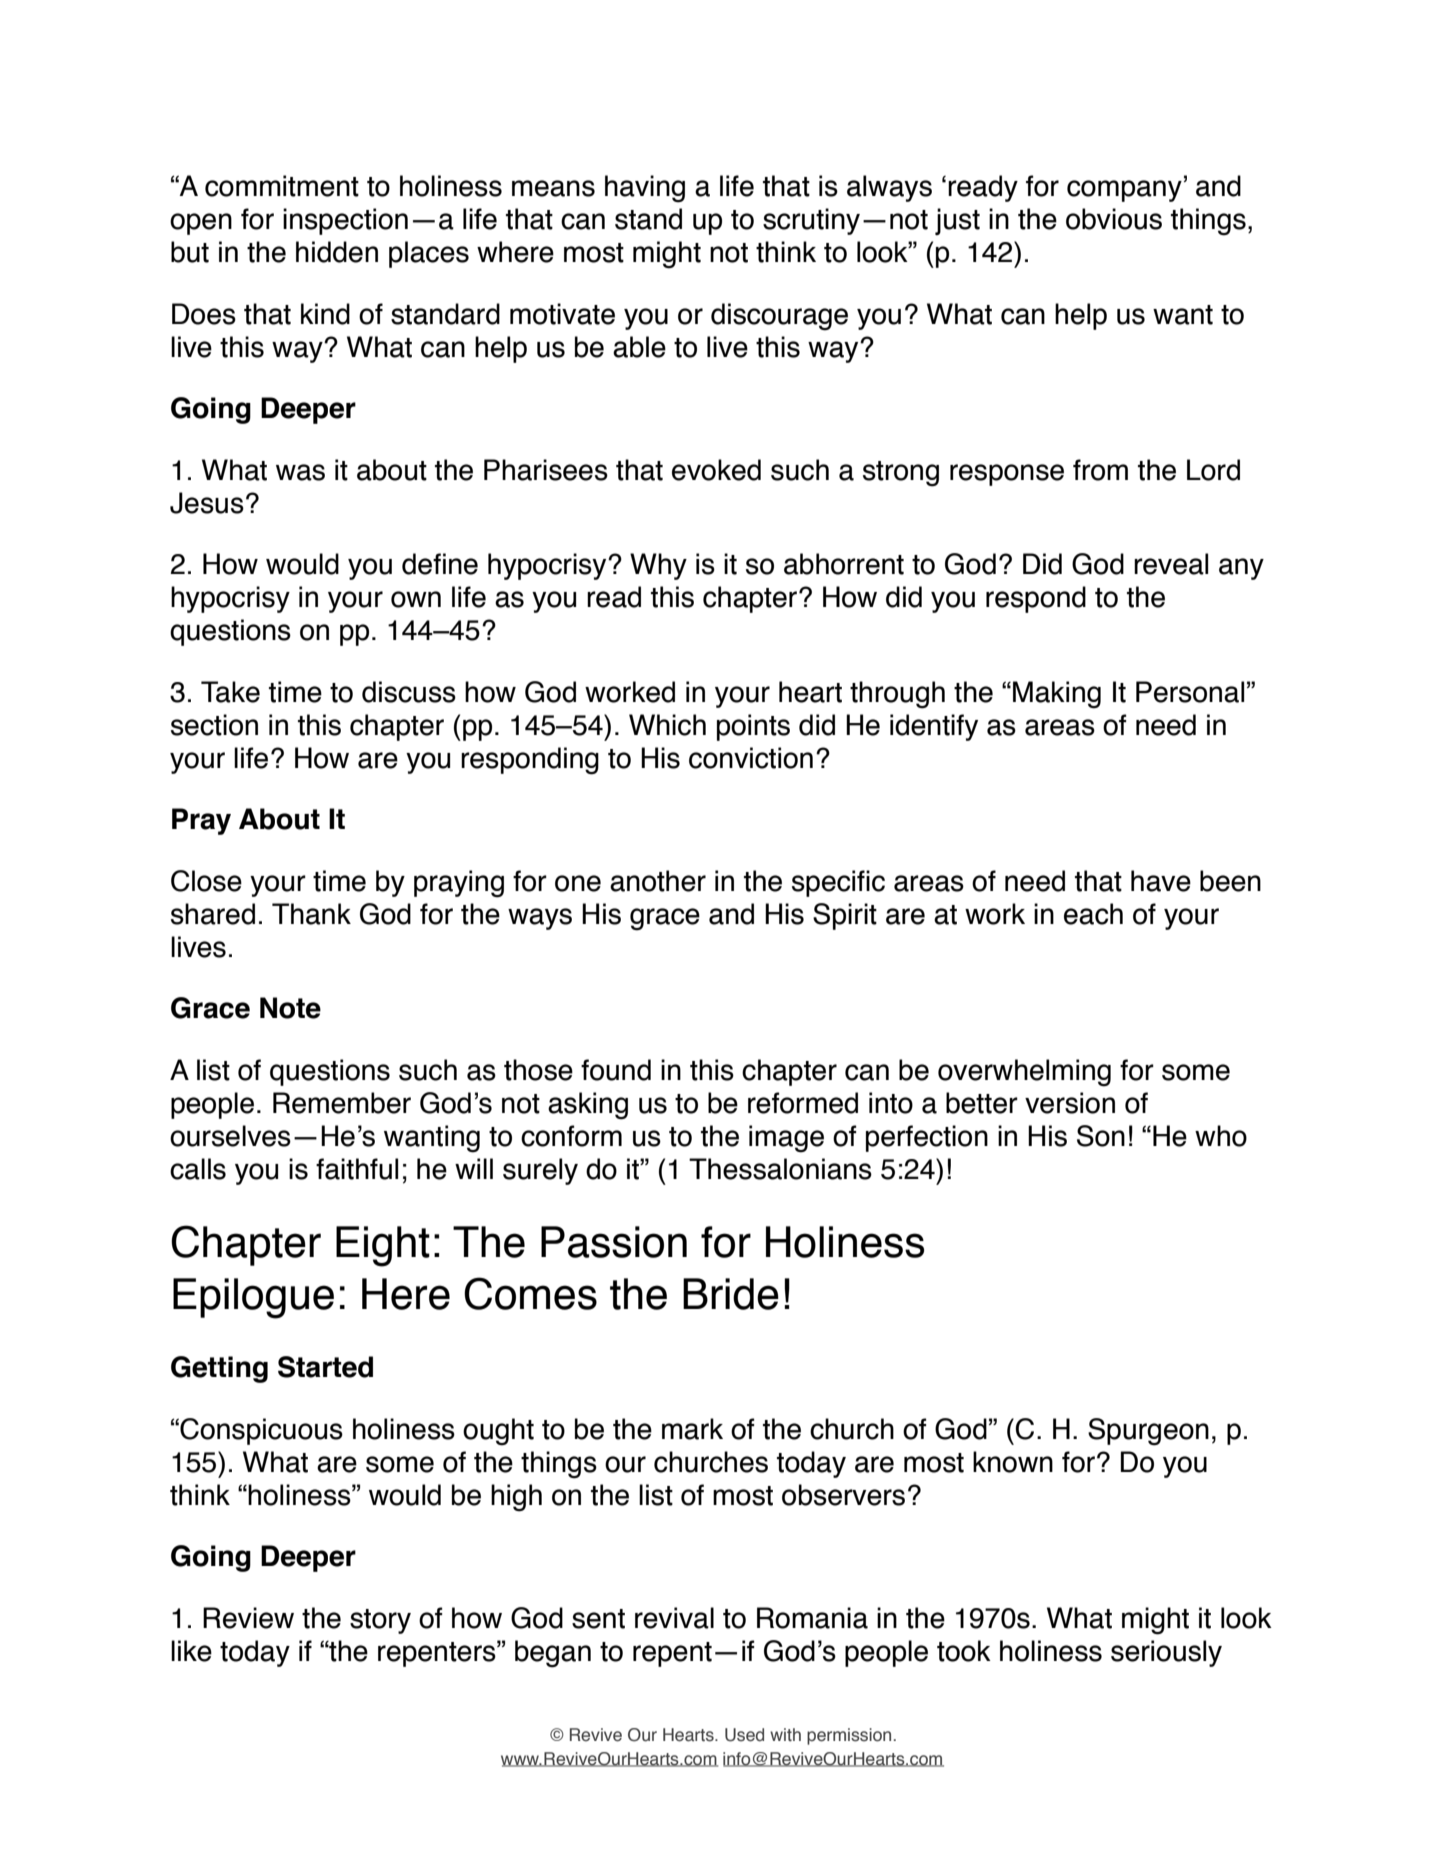 This page has height=1871, width=1446. Describe the element at coordinates (337, 252) in the page. I see `hidden` at that location.
